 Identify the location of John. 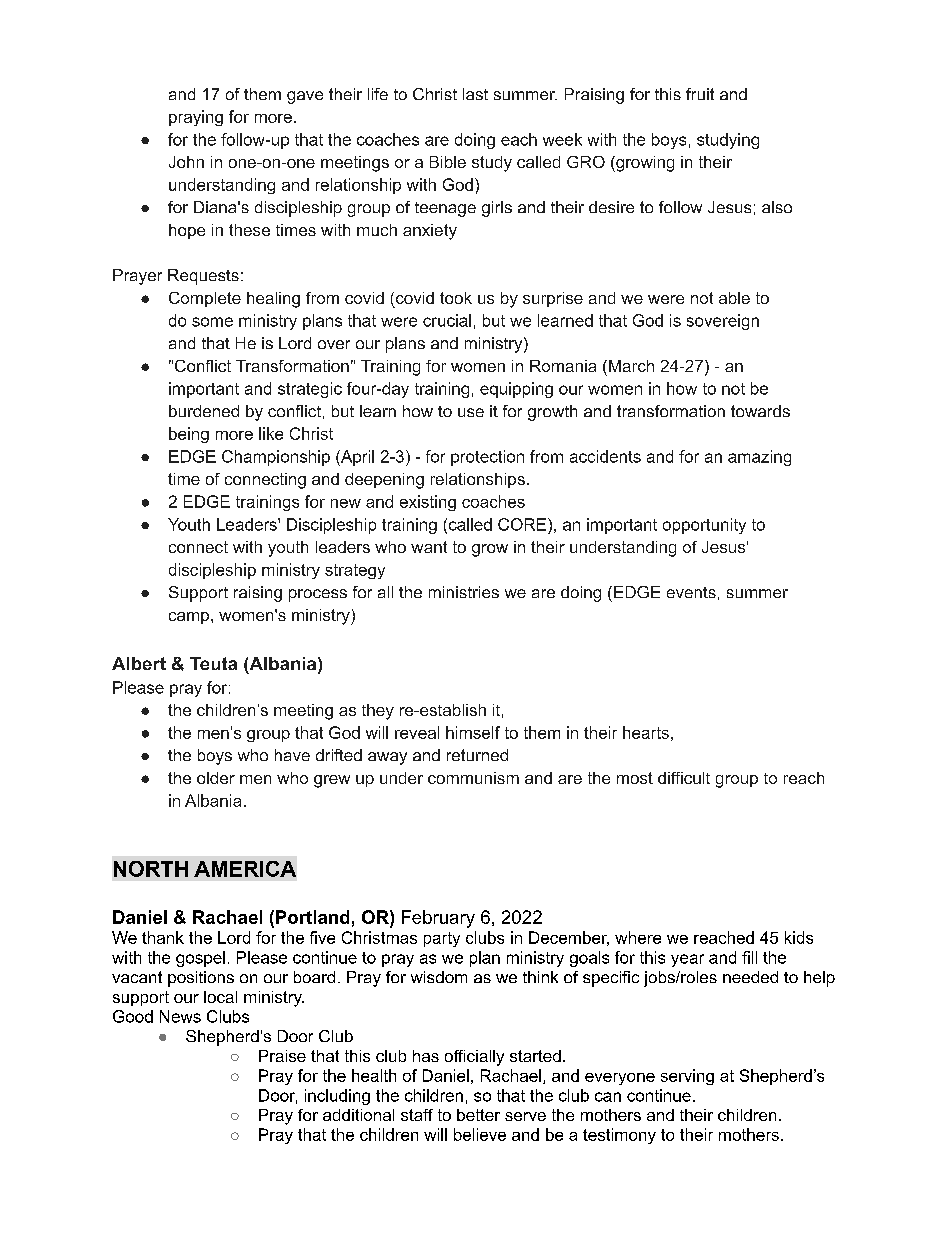
(186, 162).
